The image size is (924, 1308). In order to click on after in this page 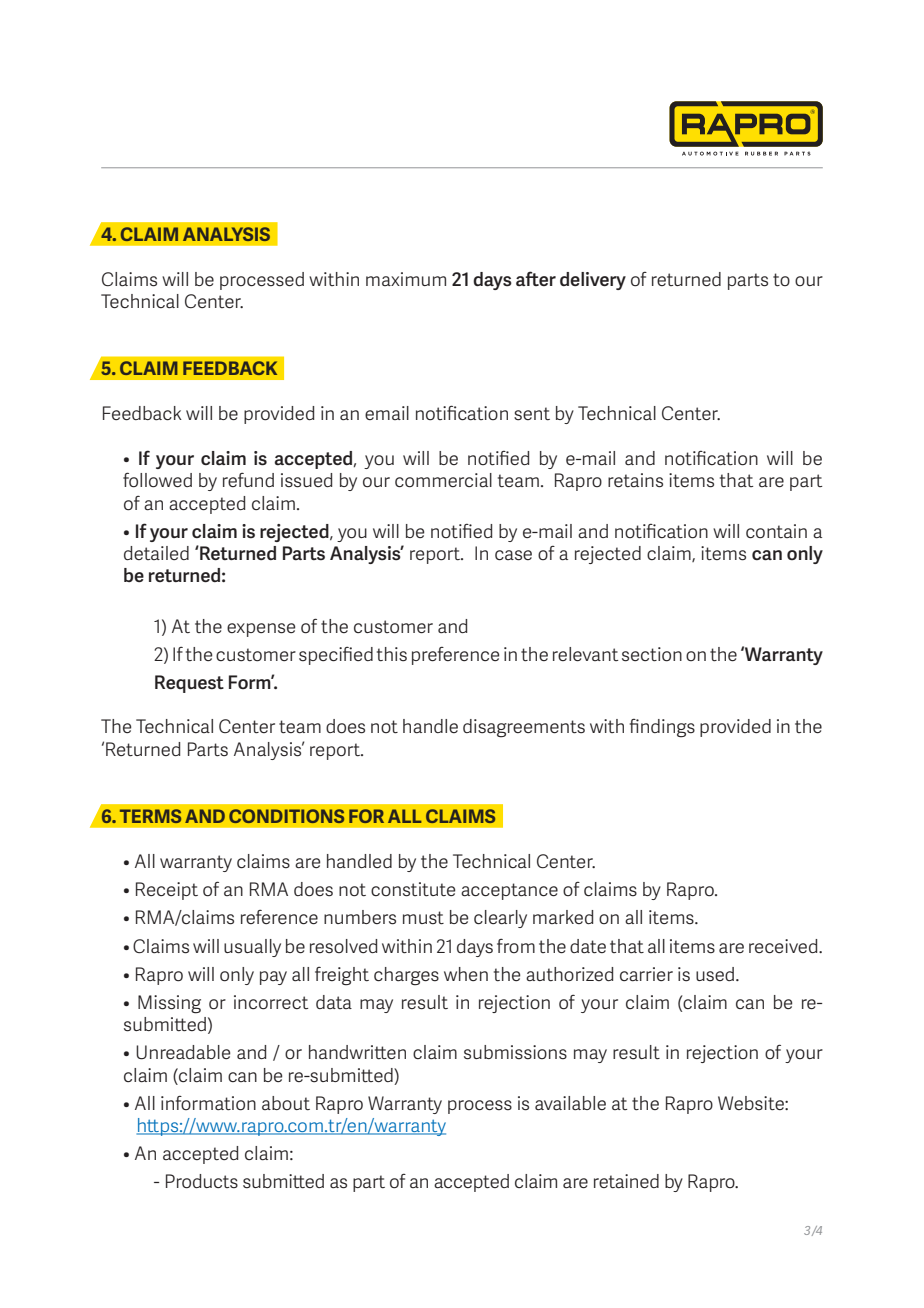, I will do `click(536, 278)`.
